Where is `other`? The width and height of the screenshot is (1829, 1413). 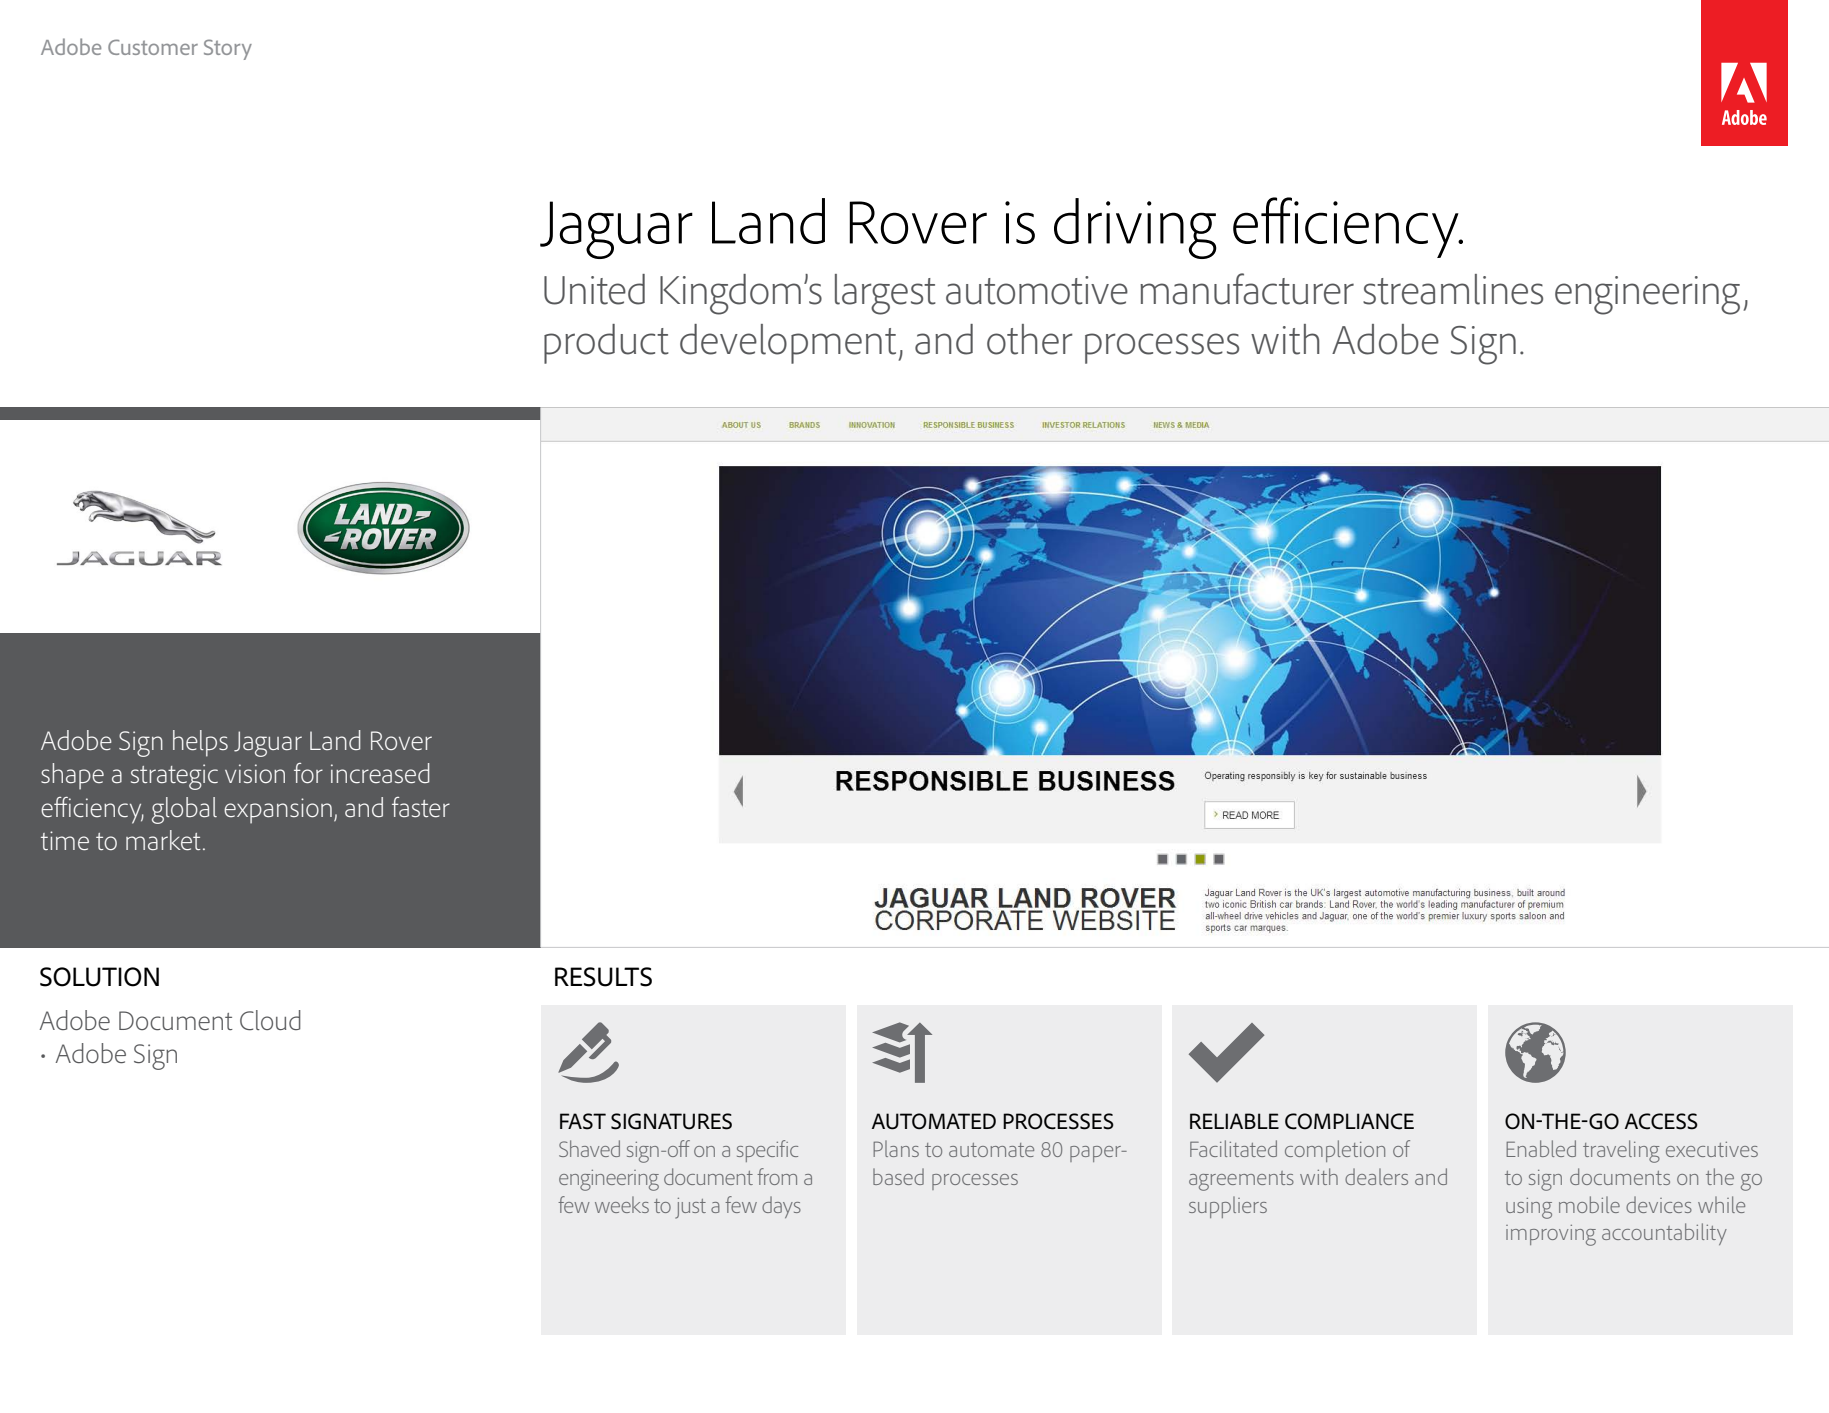
other is located at coordinates (1030, 339).
